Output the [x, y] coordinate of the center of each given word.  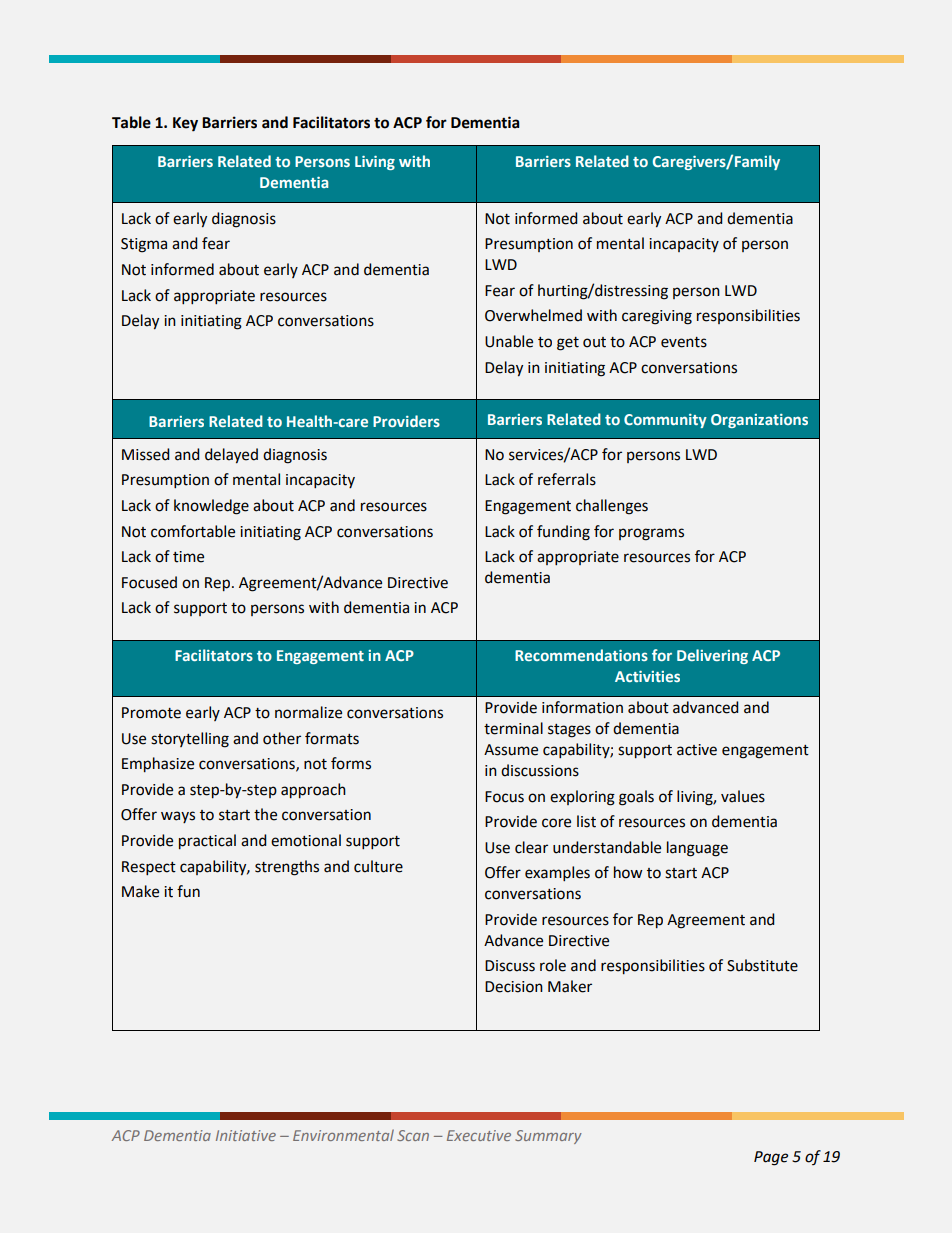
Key [185, 124]
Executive [479, 1135]
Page [771, 1158]
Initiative [246, 1135]
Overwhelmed [533, 315]
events [684, 342]
